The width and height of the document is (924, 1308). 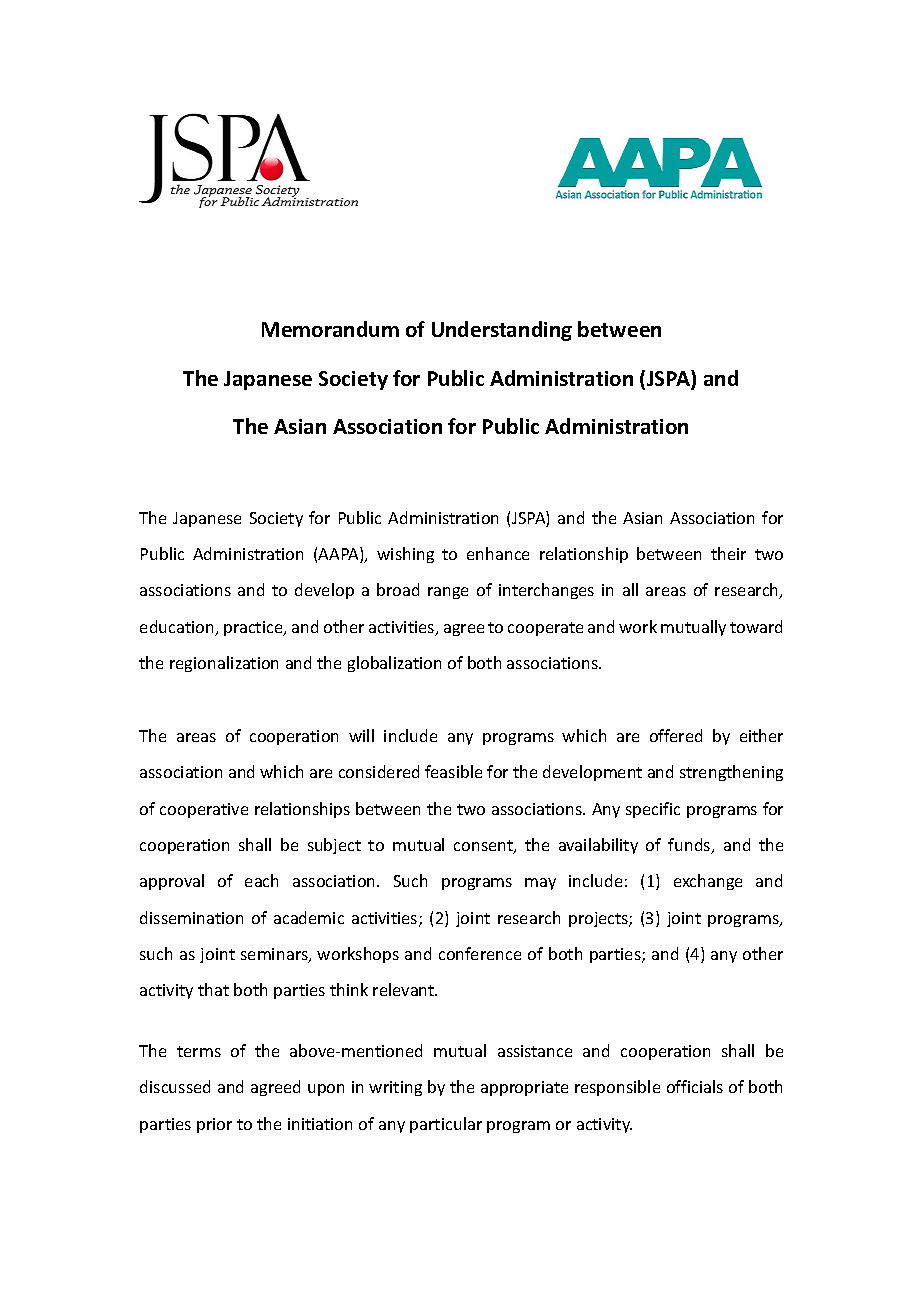 I want to click on particular, so click(x=446, y=1125).
